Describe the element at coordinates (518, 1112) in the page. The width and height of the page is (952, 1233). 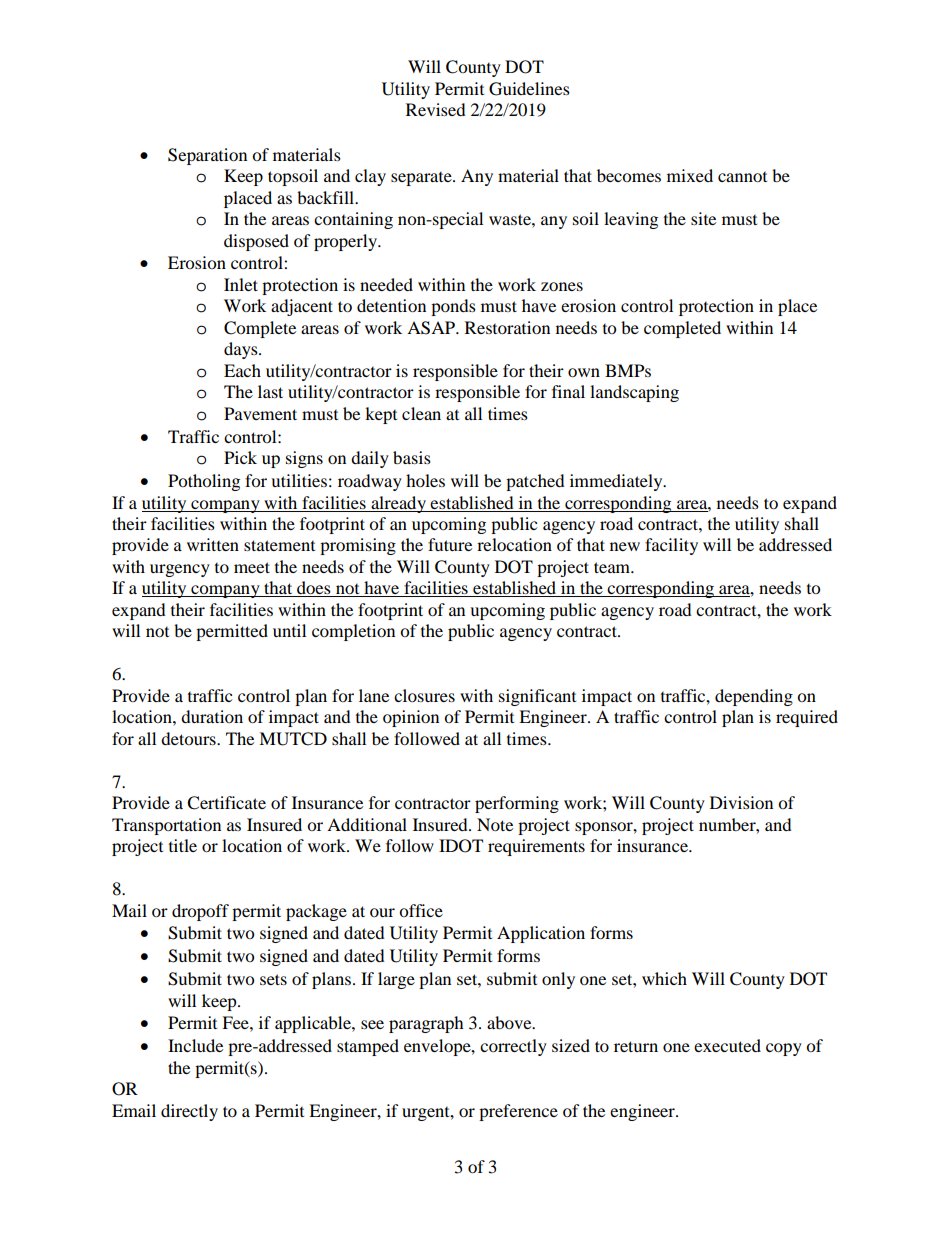
I see `preference` at that location.
